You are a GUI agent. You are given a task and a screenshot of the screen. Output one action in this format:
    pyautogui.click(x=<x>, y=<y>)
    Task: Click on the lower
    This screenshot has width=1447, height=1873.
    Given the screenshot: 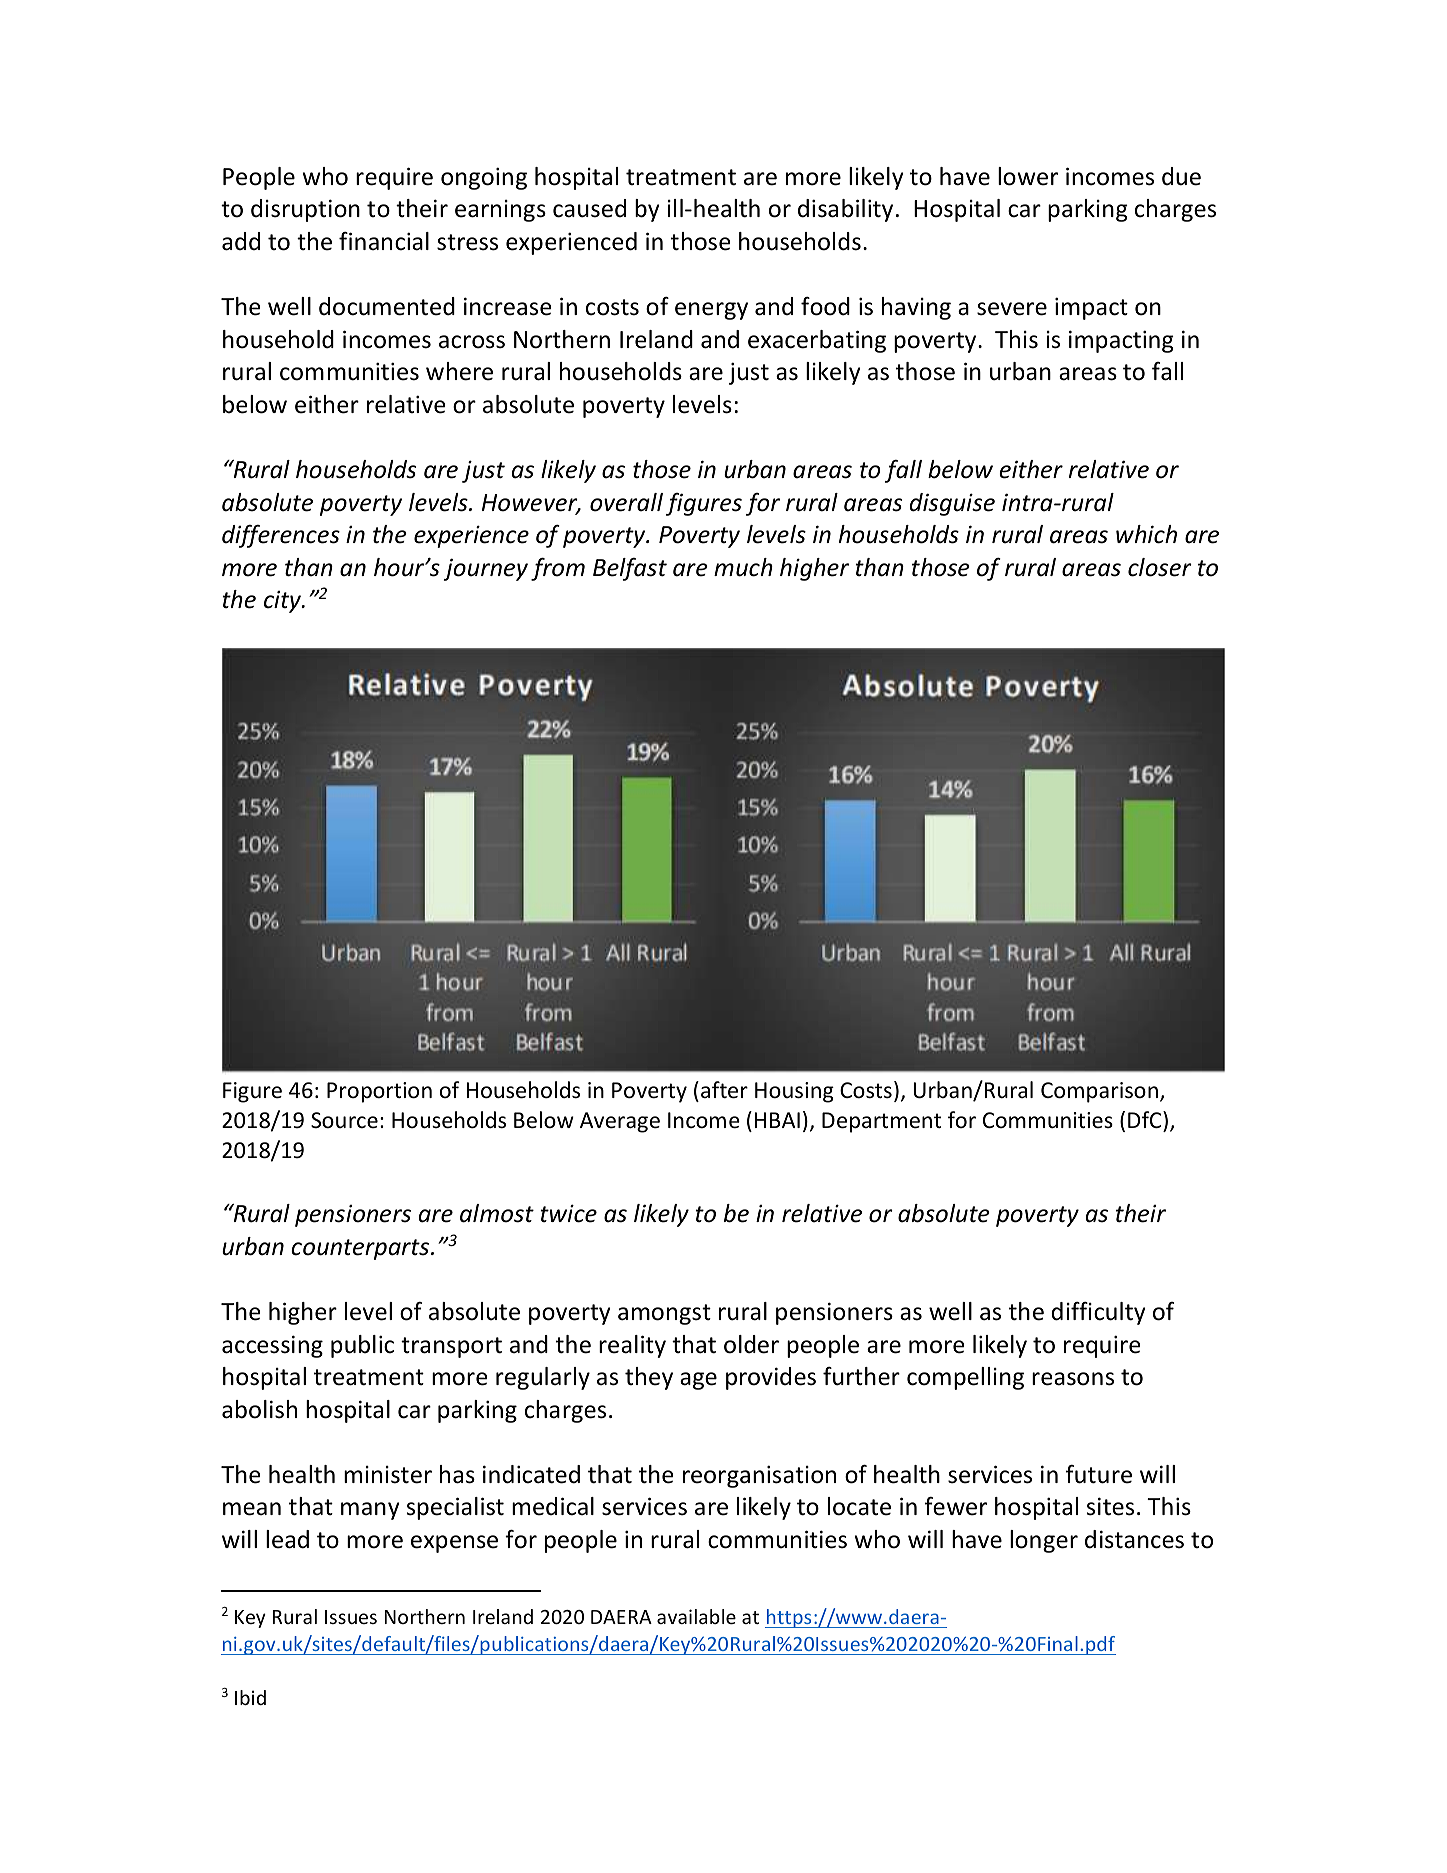 What is the action you would take?
    pyautogui.click(x=1028, y=176)
